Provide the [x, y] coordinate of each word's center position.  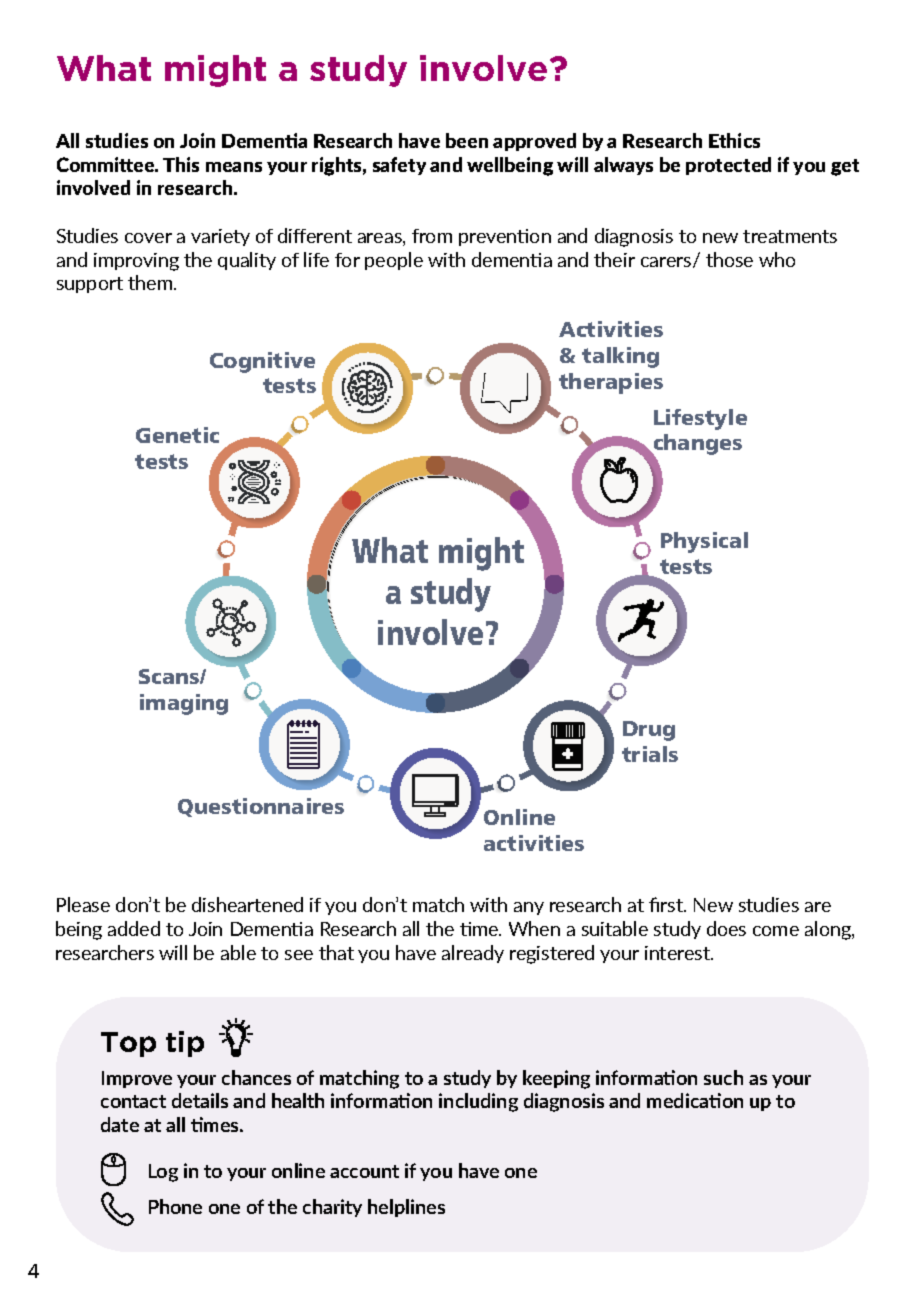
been [467, 140]
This [181, 164]
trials [650, 754]
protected [728, 166]
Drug [649, 731]
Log [163, 1173]
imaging [184, 704]
